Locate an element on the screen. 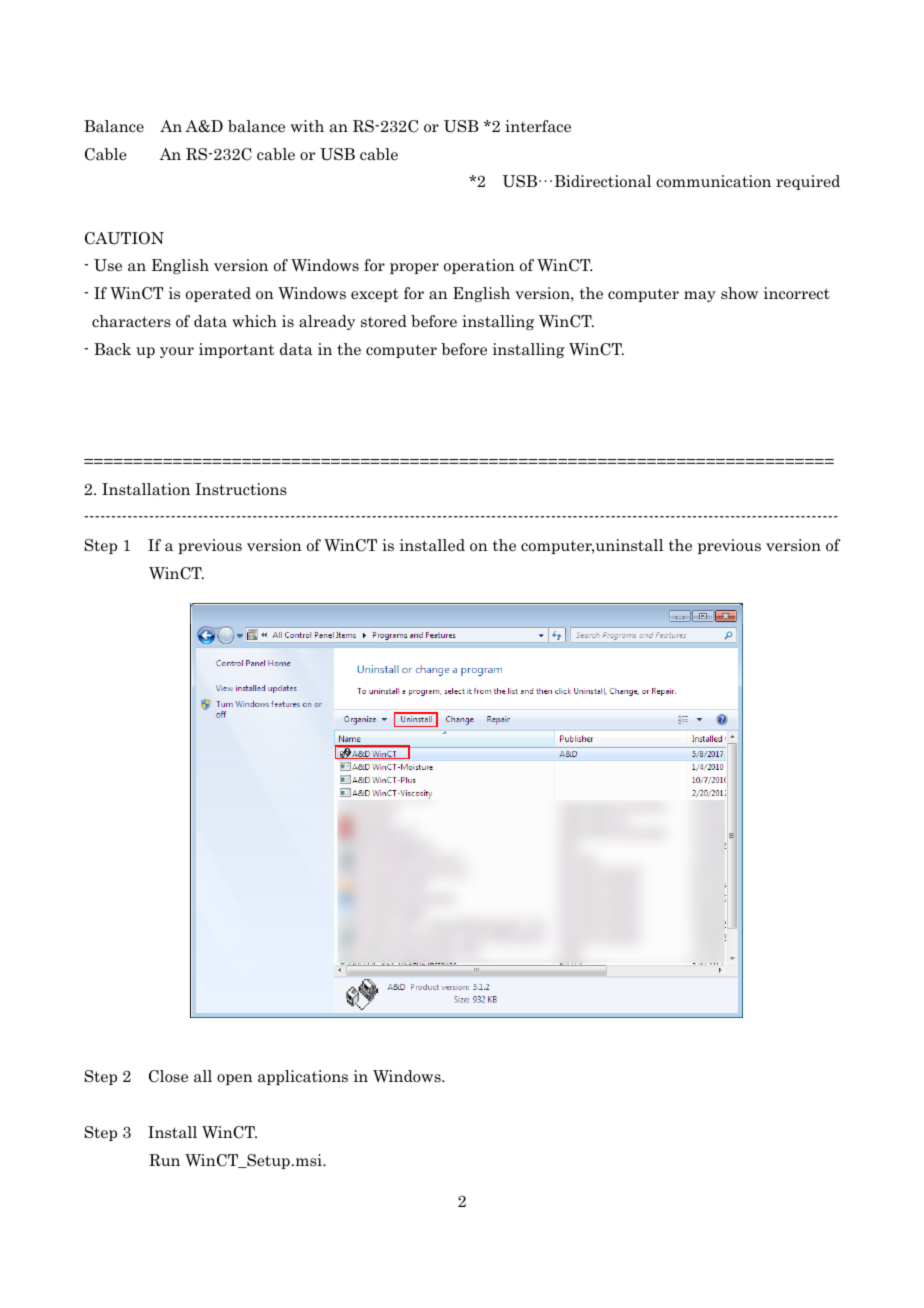 This screenshot has height=1308, width=924. with is located at coordinates (307, 126).
